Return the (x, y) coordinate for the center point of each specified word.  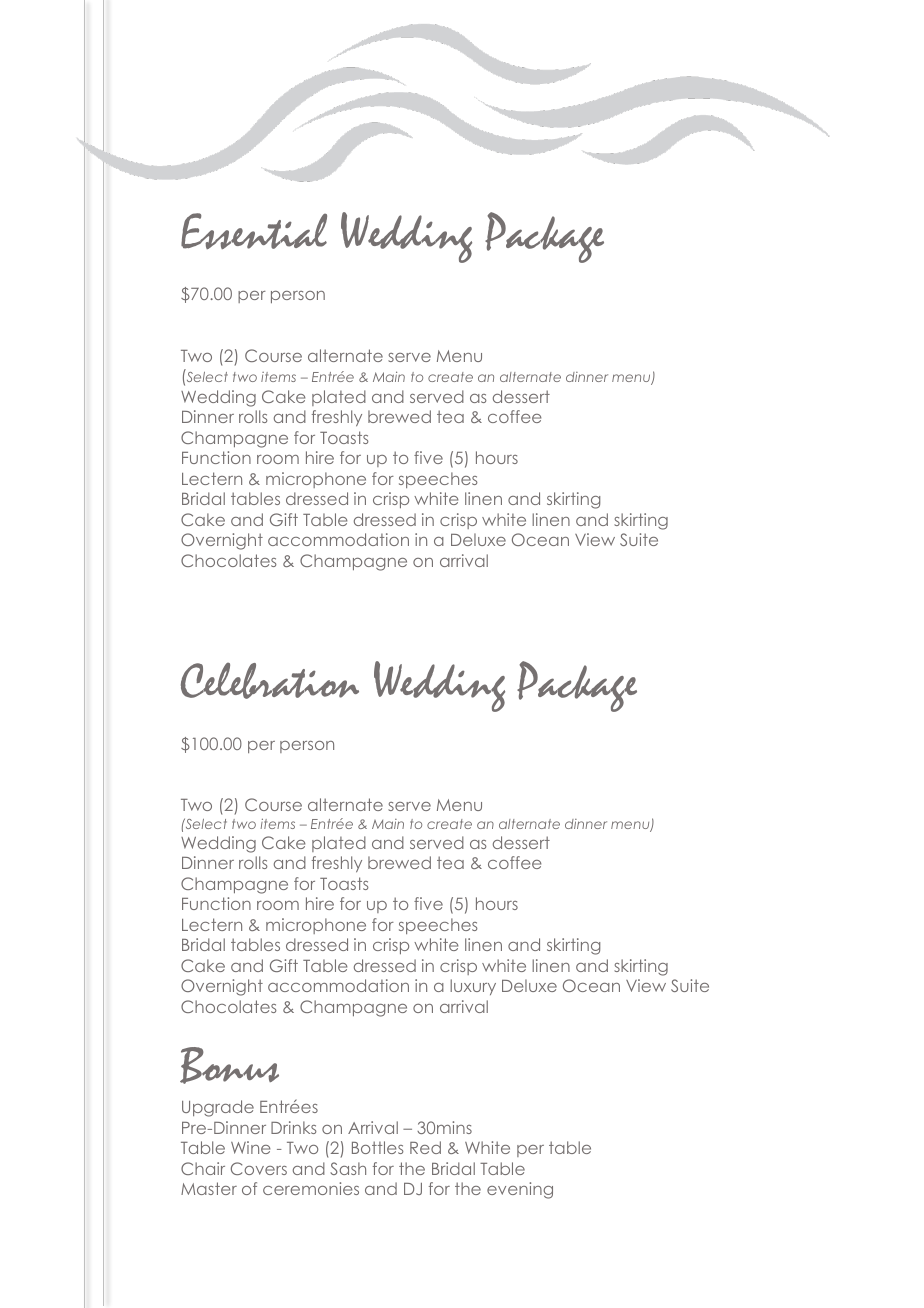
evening (520, 1190)
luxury (473, 987)
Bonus (229, 1065)
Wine (251, 1147)
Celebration (270, 681)
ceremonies (311, 1188)
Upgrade (218, 1108)
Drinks (294, 1127)
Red (425, 1147)
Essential (254, 231)
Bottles (378, 1147)
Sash (348, 1168)
